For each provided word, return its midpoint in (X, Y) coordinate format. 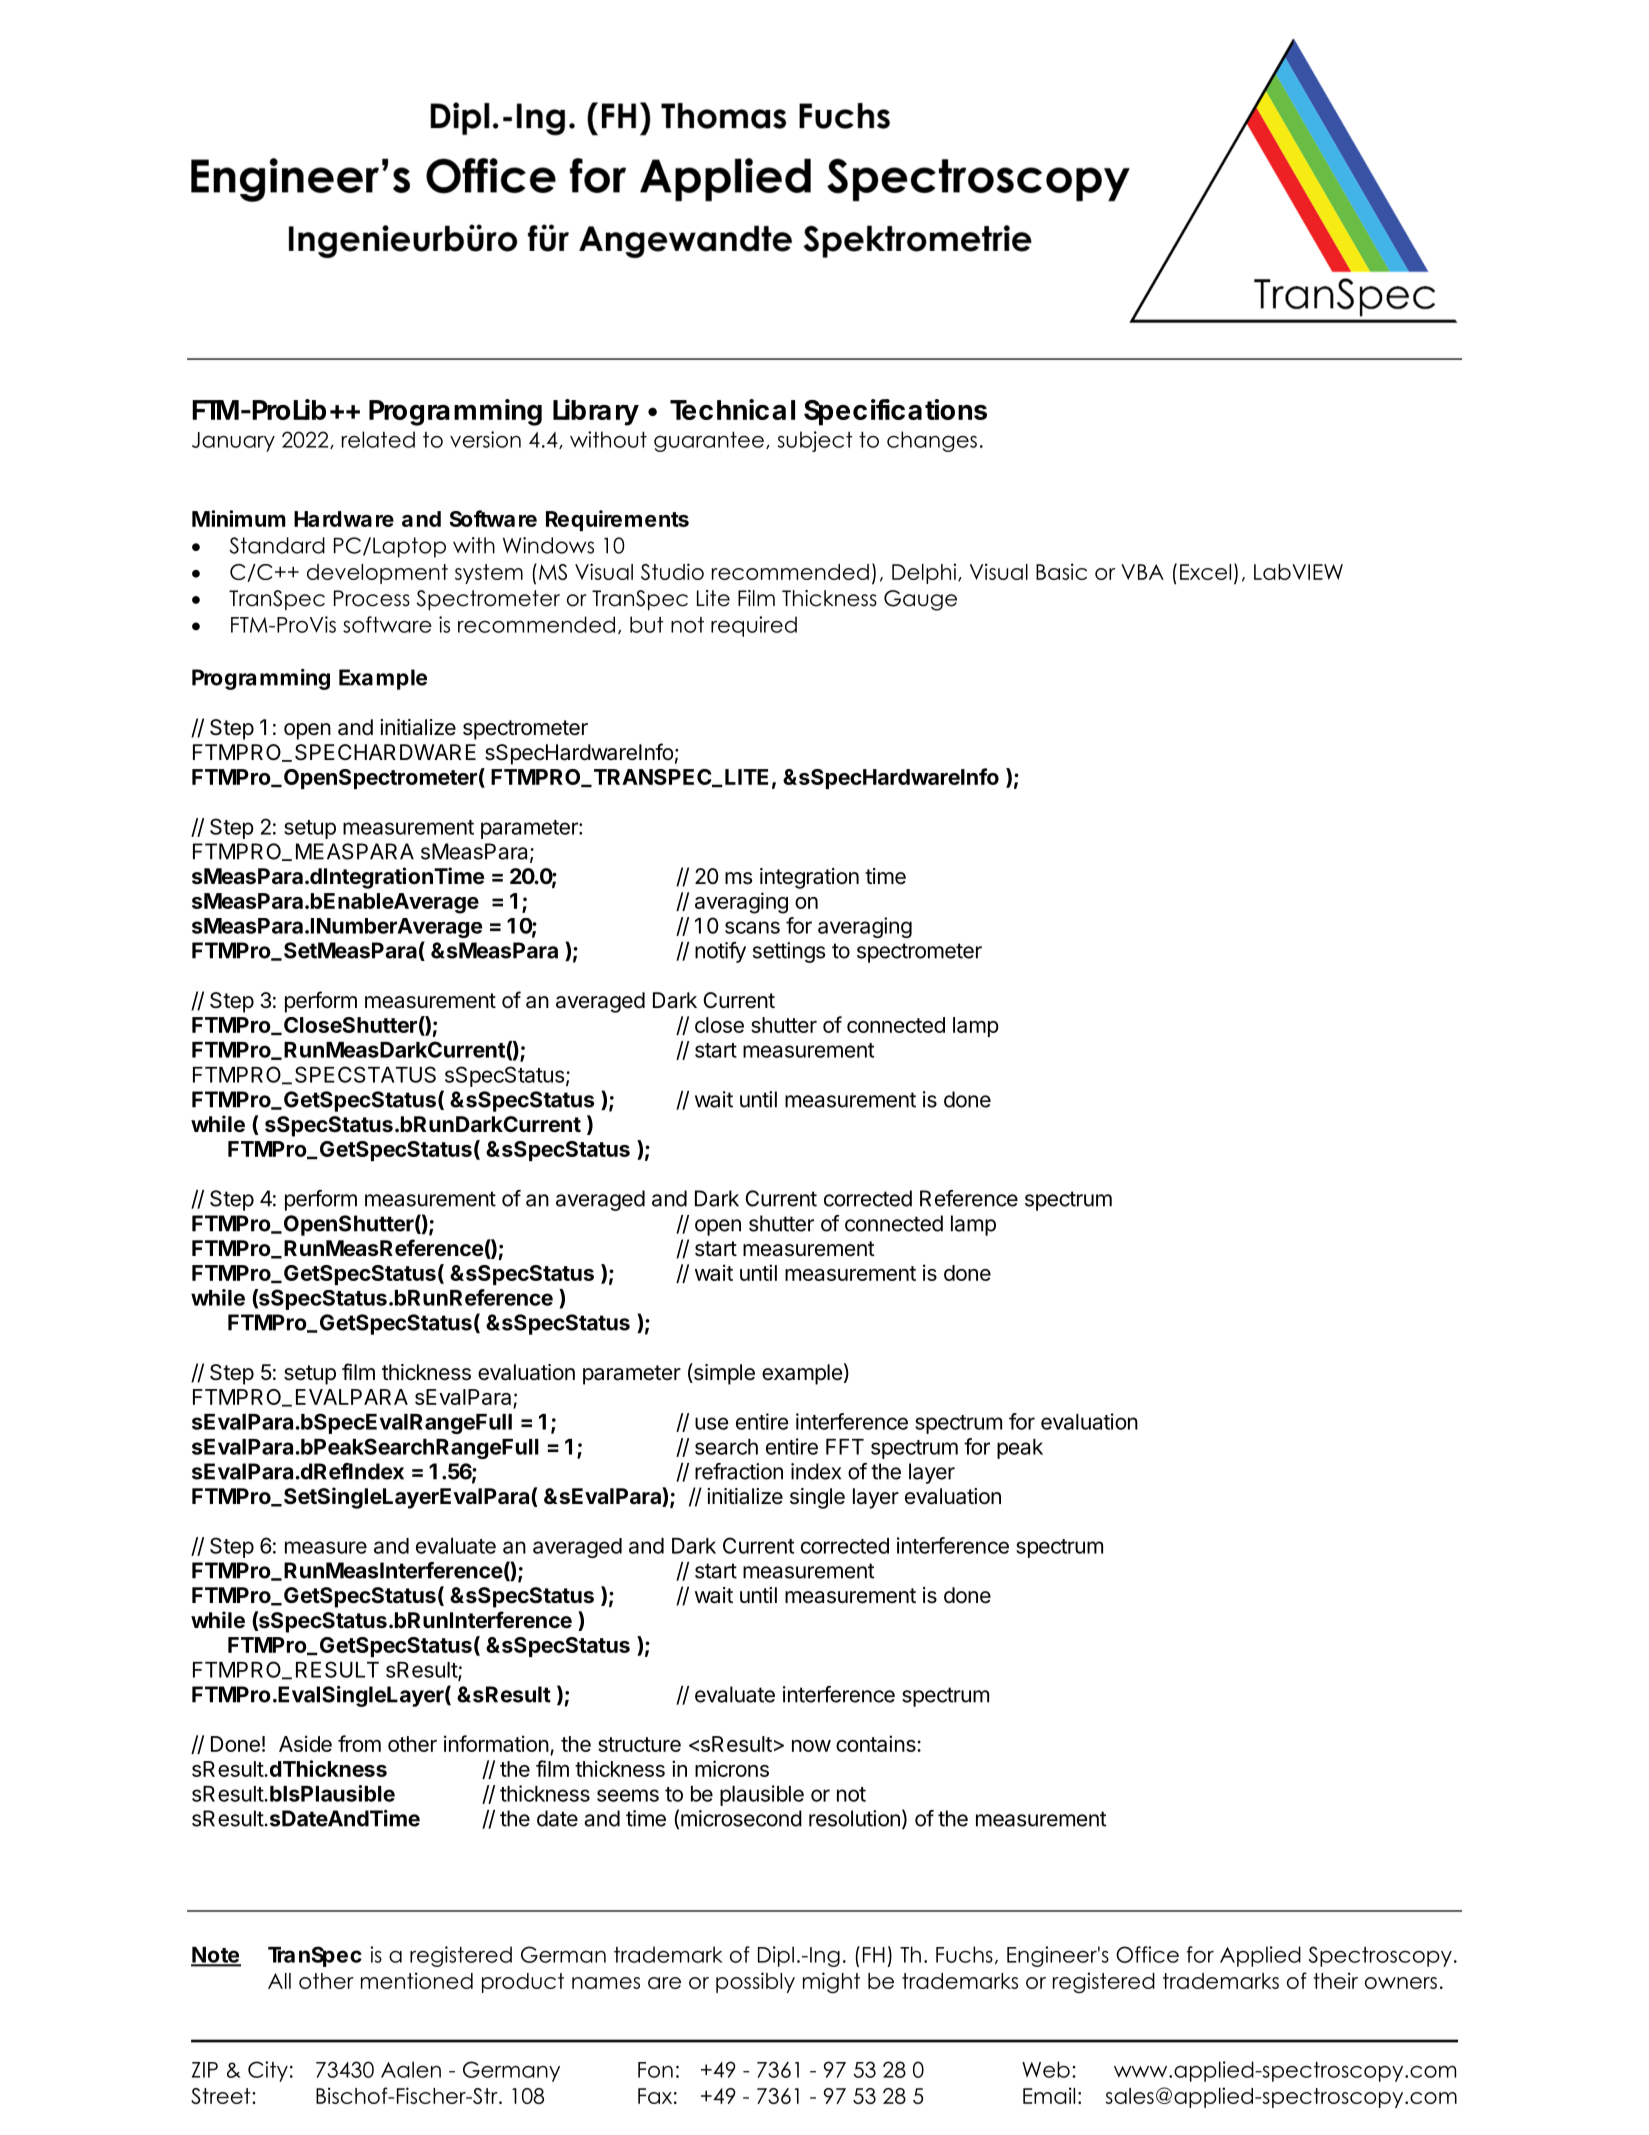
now (811, 1746)
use (712, 1423)
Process (372, 598)
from (359, 1743)
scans (752, 927)
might (831, 1983)
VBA (1142, 572)
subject (815, 441)
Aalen (411, 2069)
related (378, 439)
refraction (739, 1471)
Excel (1205, 572)
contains (877, 1743)
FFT (845, 1447)
